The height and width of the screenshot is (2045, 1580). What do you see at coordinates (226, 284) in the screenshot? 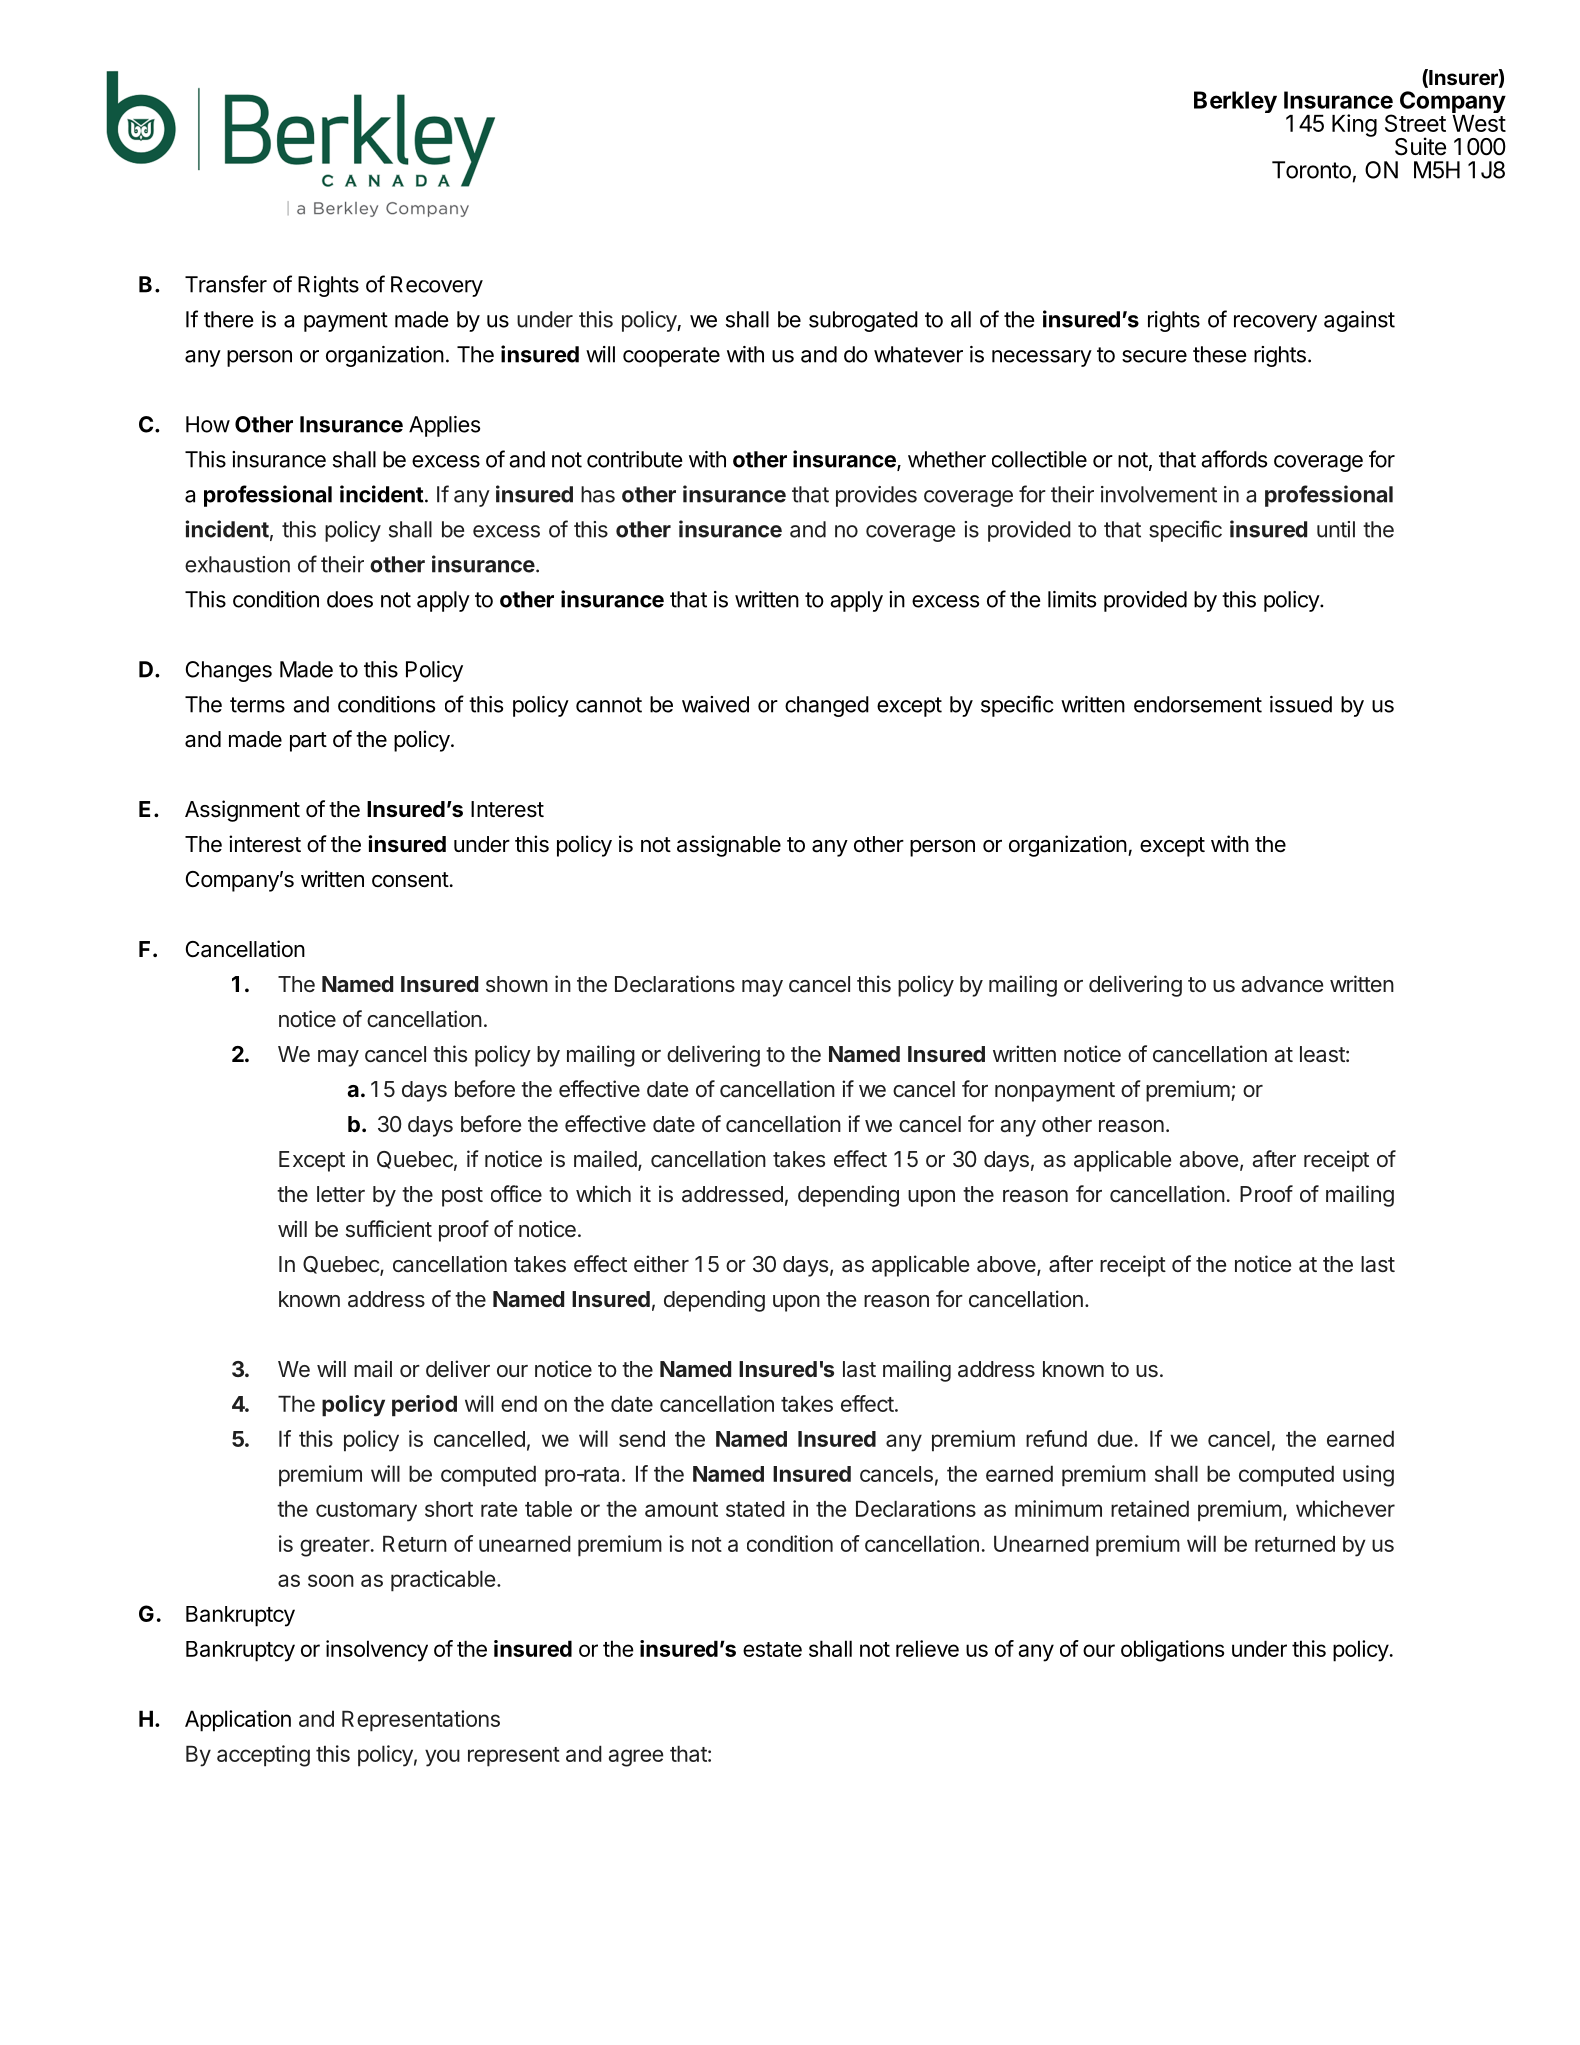
I see `Transfer` at bounding box center [226, 284].
